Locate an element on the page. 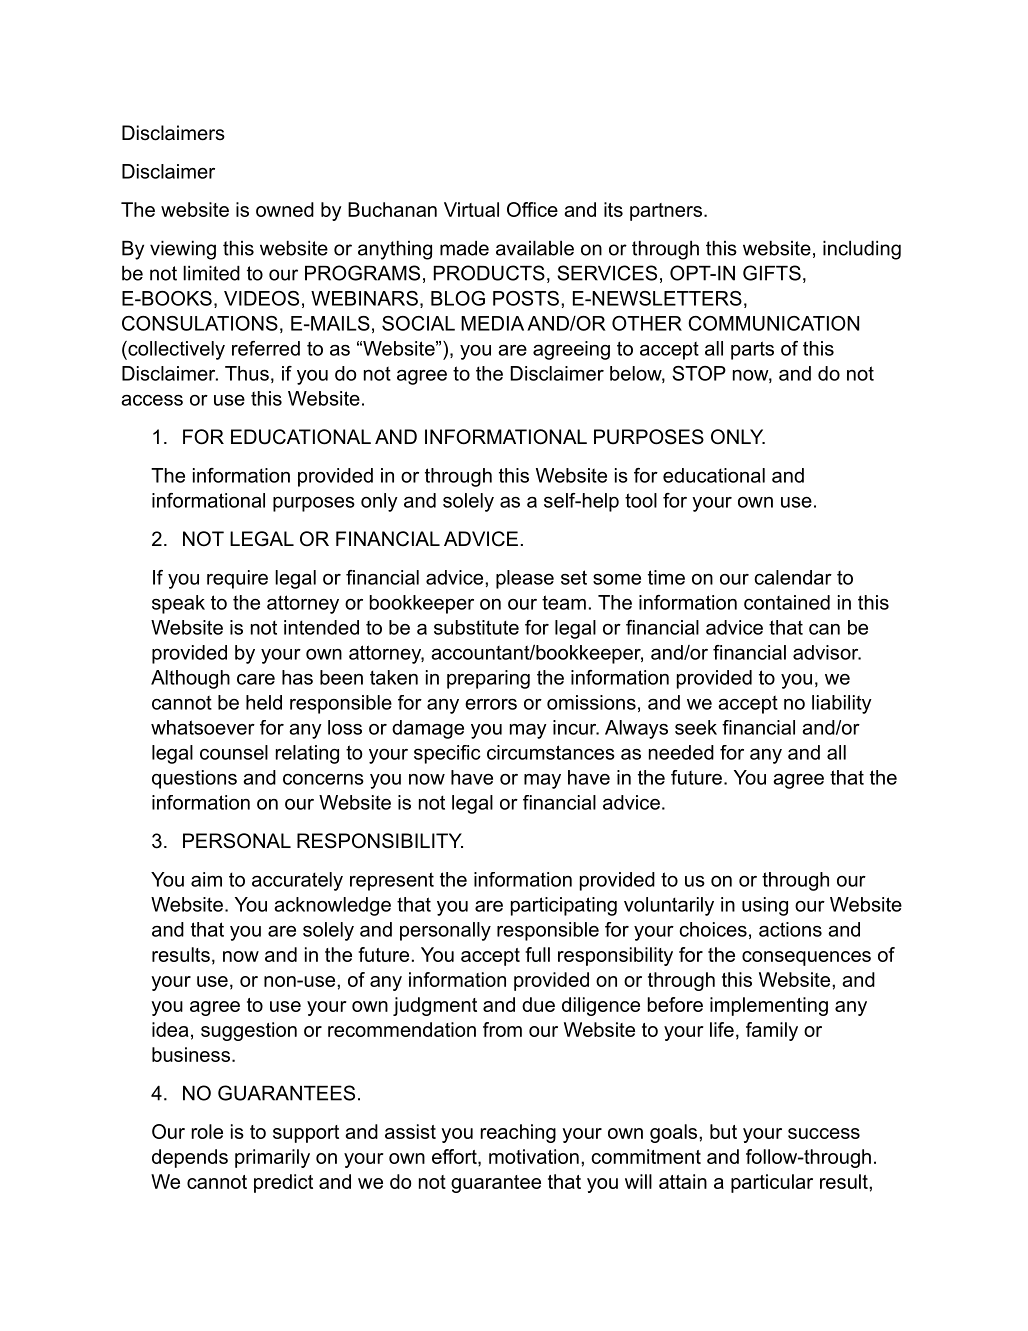 The width and height of the page is (1028, 1331). full is located at coordinates (537, 954).
